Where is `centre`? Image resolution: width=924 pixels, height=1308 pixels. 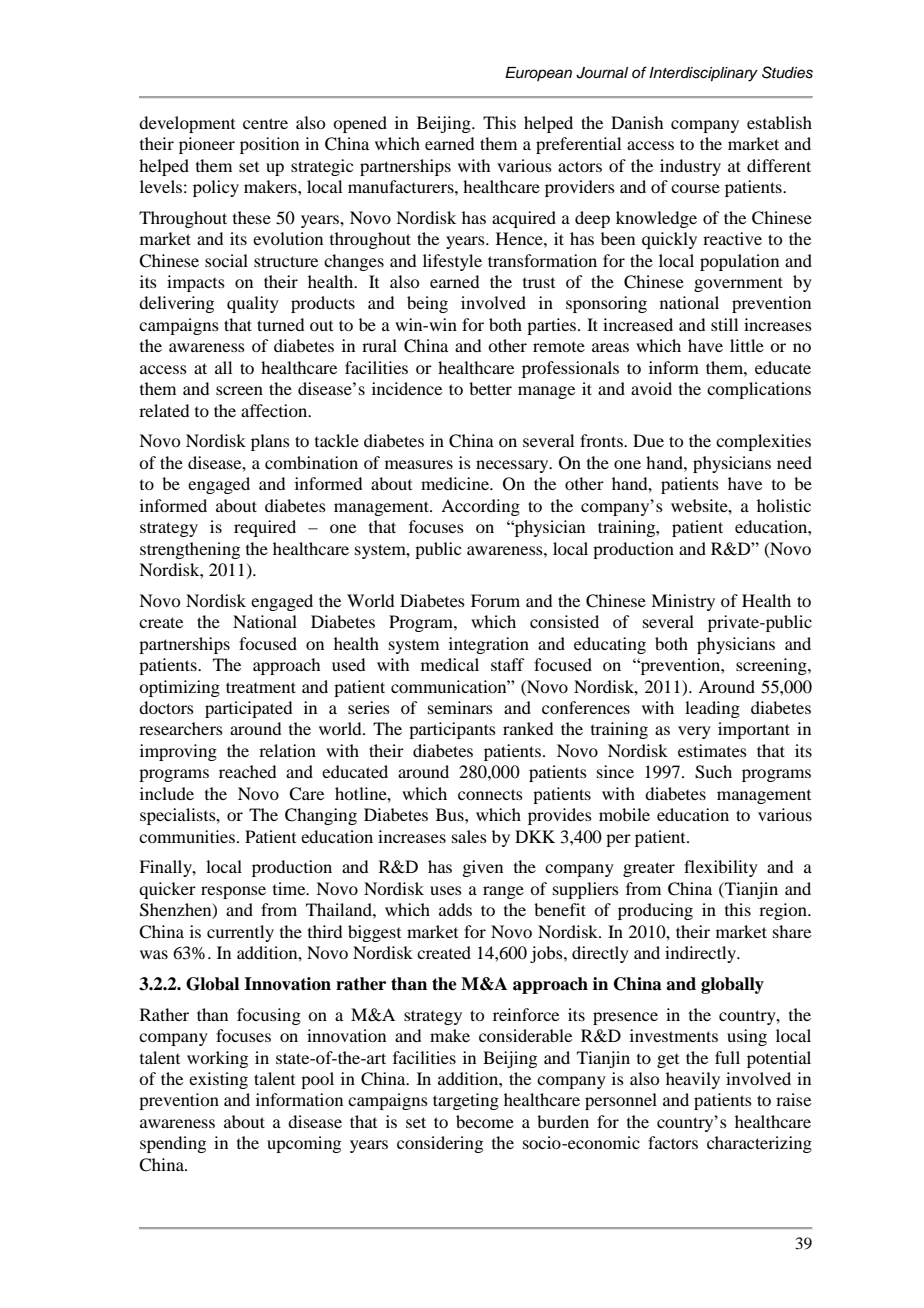 centre is located at coordinates (265, 123).
